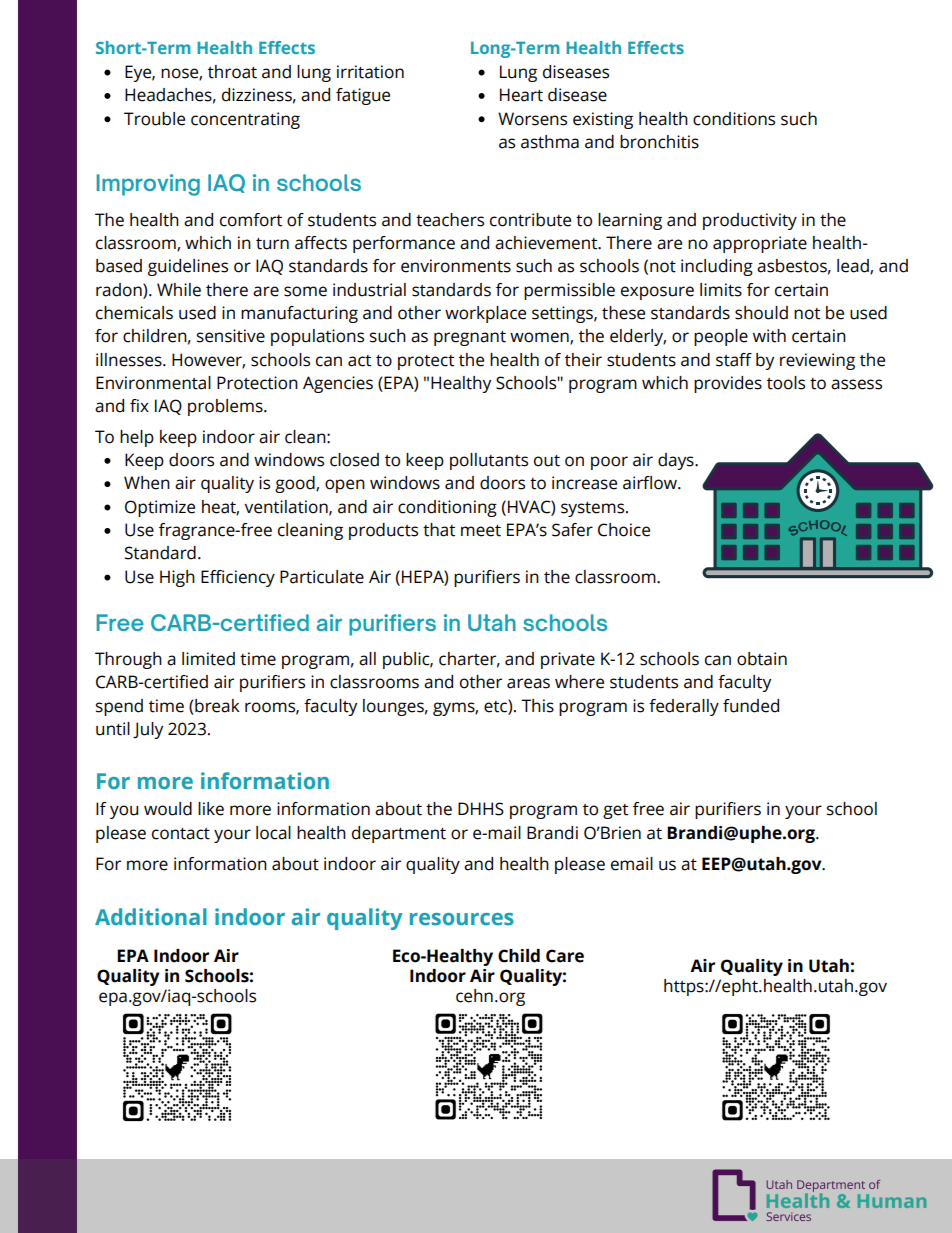 The width and height of the page is (952, 1233). I want to click on conditions, so click(734, 119).
